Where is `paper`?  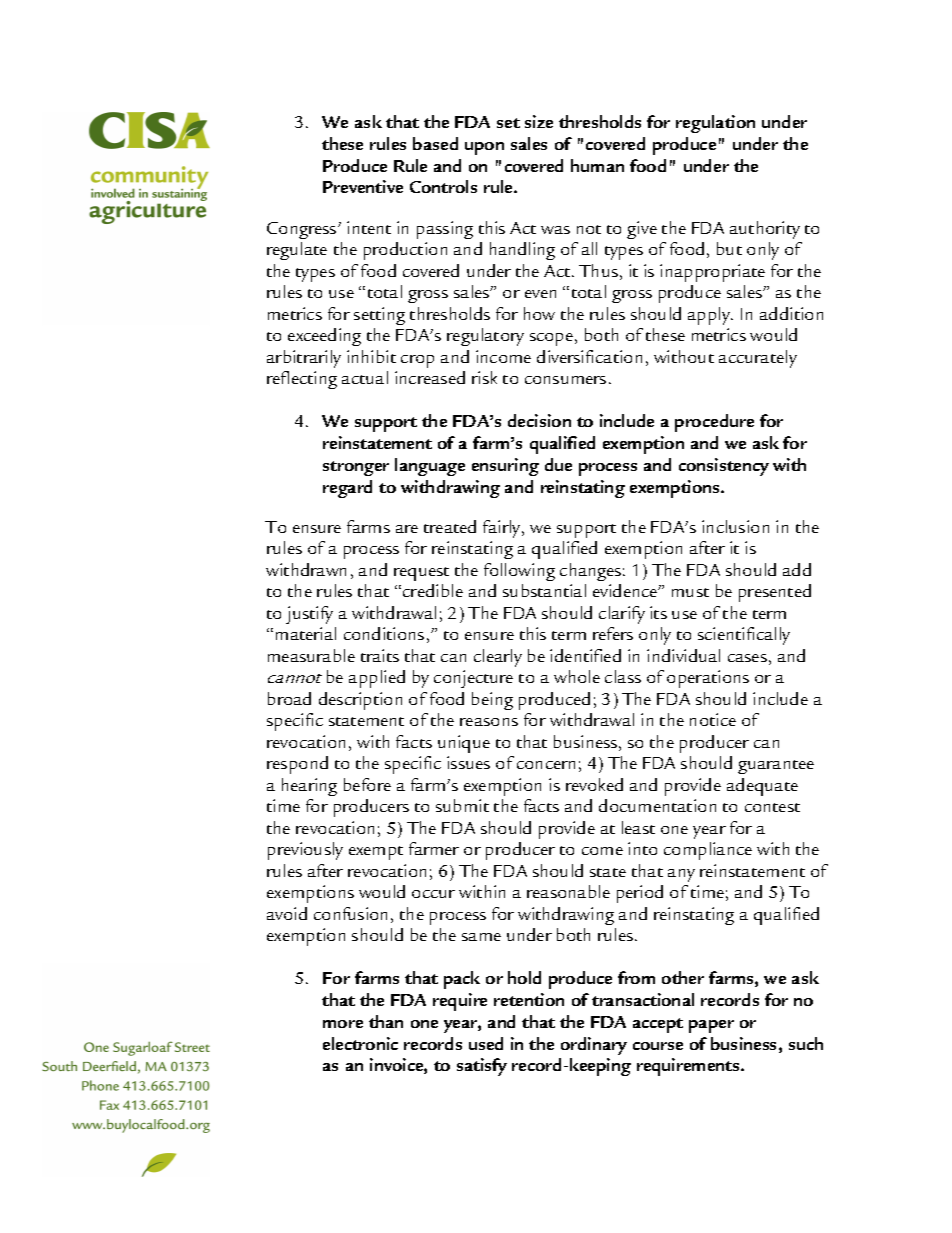 paper is located at coordinates (711, 1026).
